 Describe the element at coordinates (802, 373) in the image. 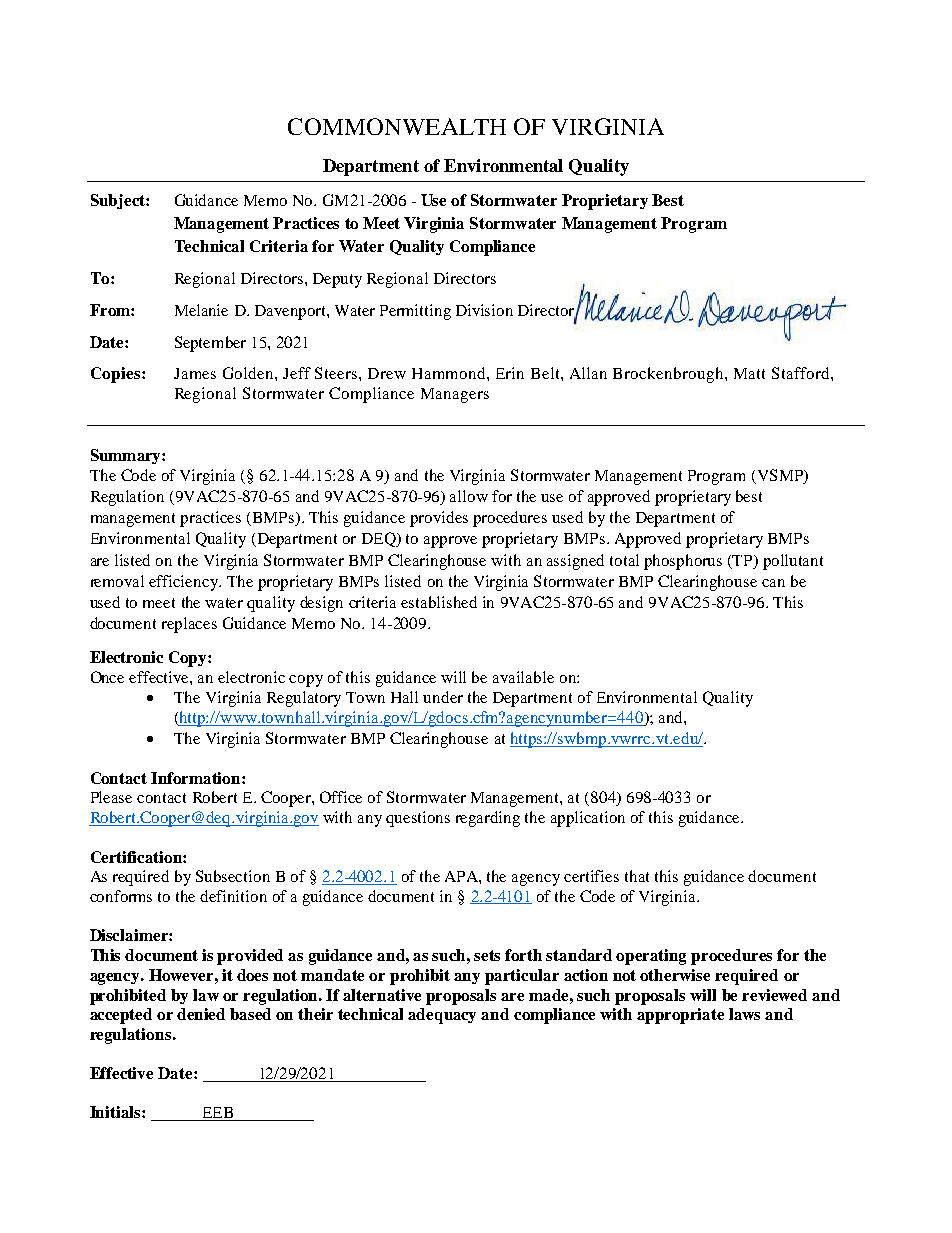

I see `Stafford` at that location.
